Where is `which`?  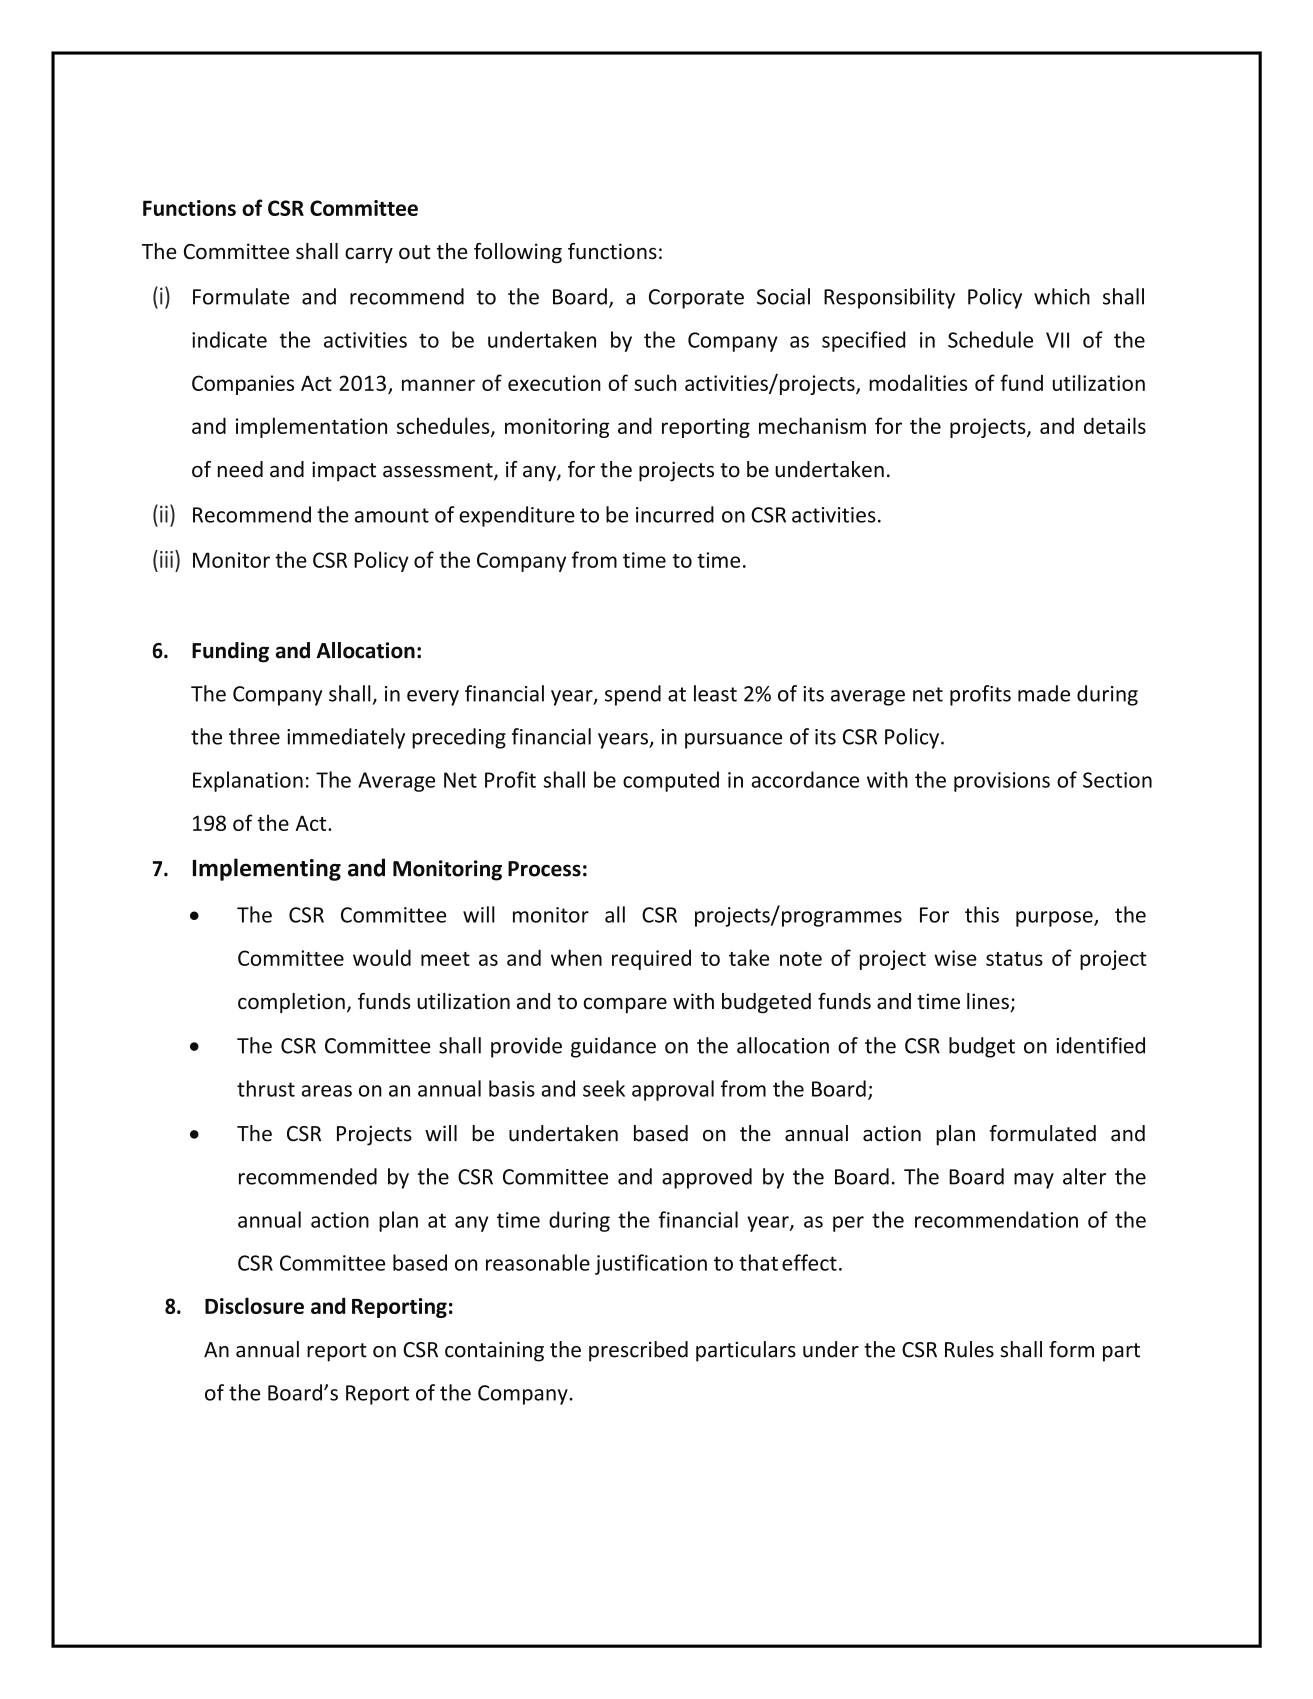
which is located at coordinates (1062, 296).
